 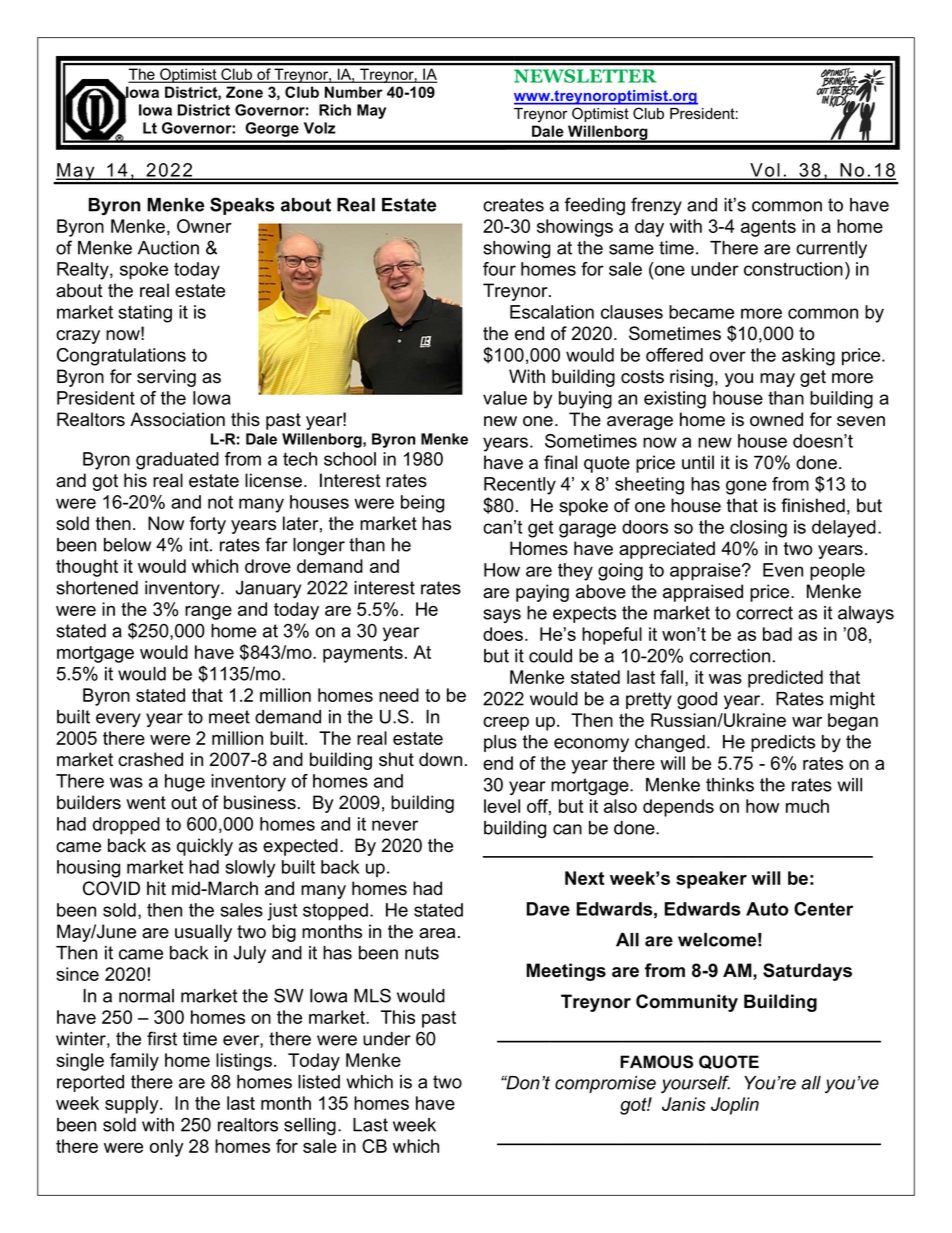 I want to click on range, so click(x=208, y=613).
